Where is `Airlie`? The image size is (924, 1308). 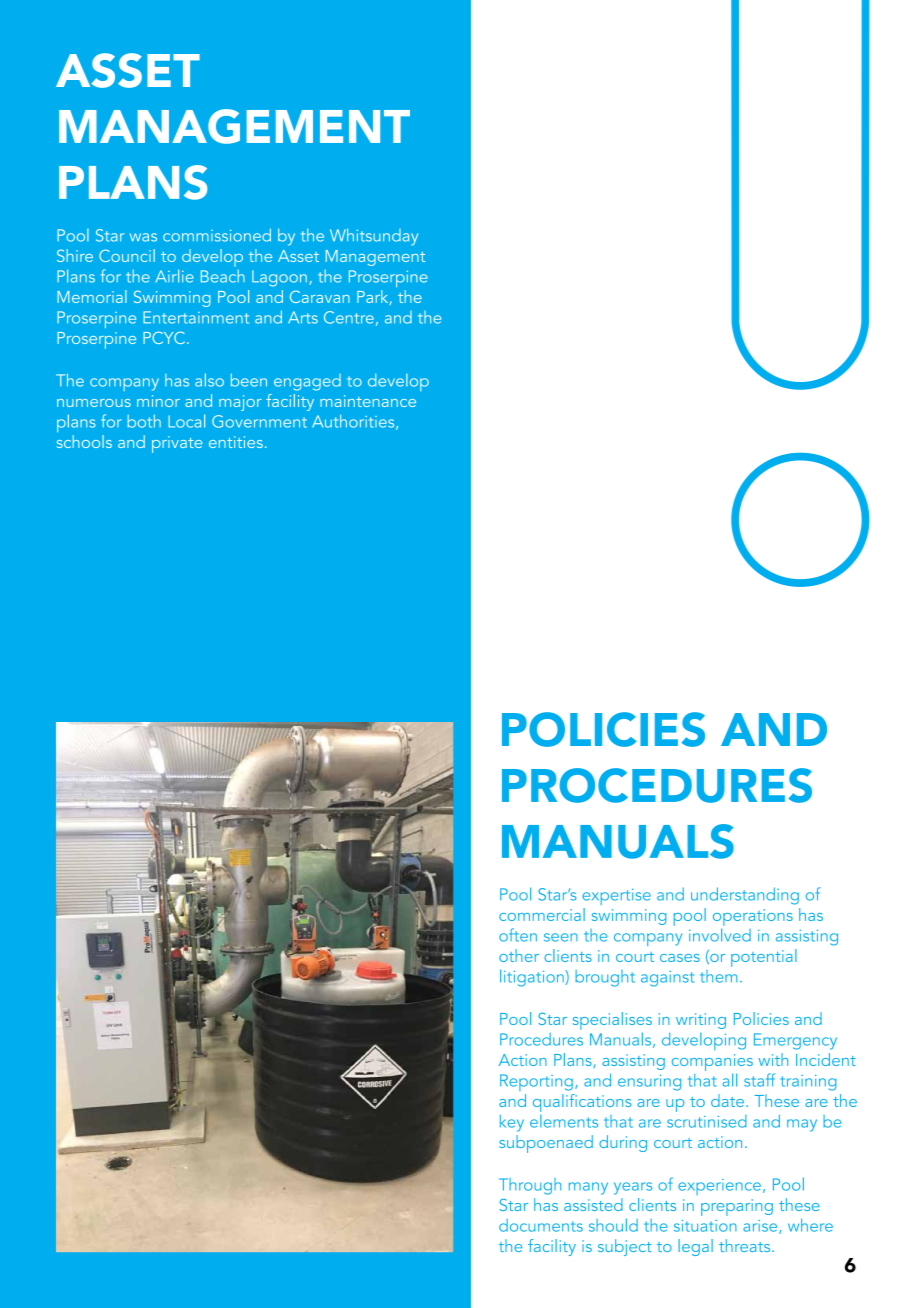
Airlie is located at coordinates (174, 276).
